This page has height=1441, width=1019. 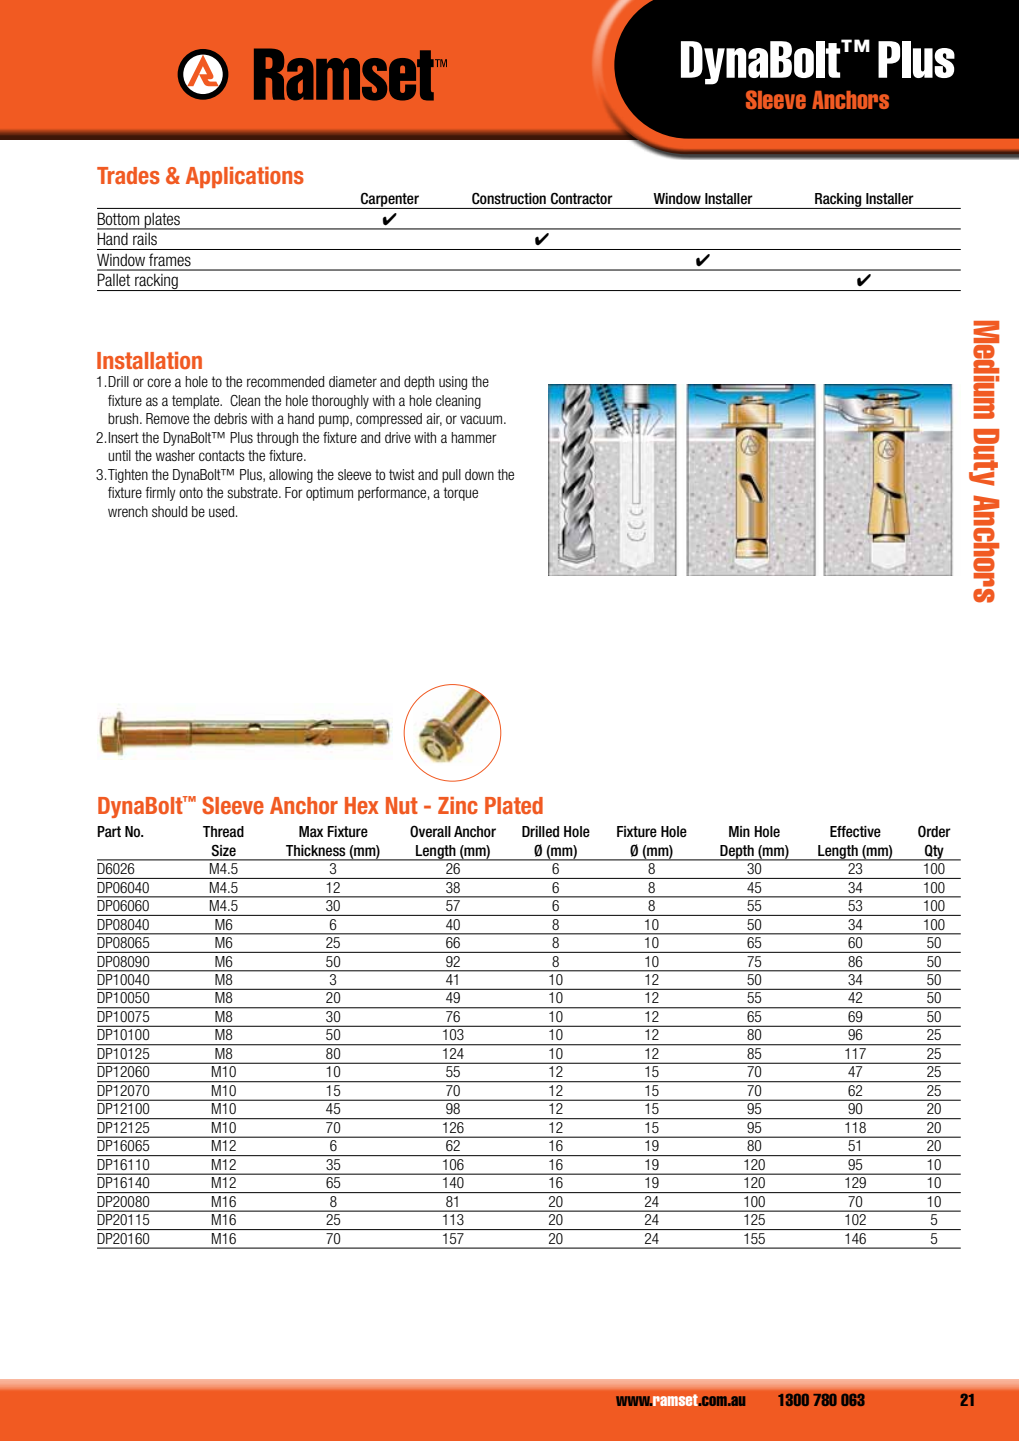 I want to click on Effective, so click(x=855, y=832).
